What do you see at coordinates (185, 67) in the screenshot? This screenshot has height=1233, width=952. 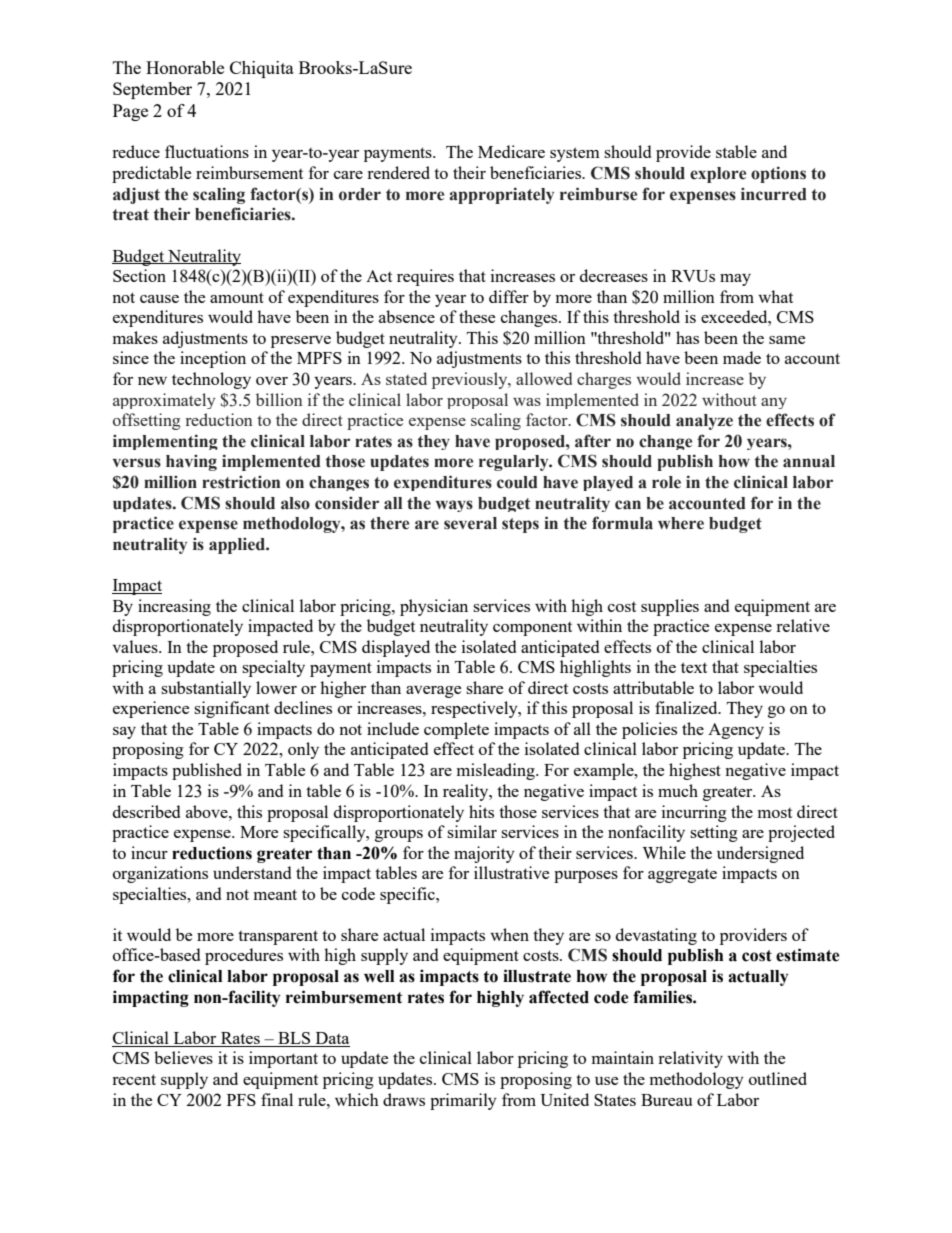 I see `Honorable` at bounding box center [185, 67].
